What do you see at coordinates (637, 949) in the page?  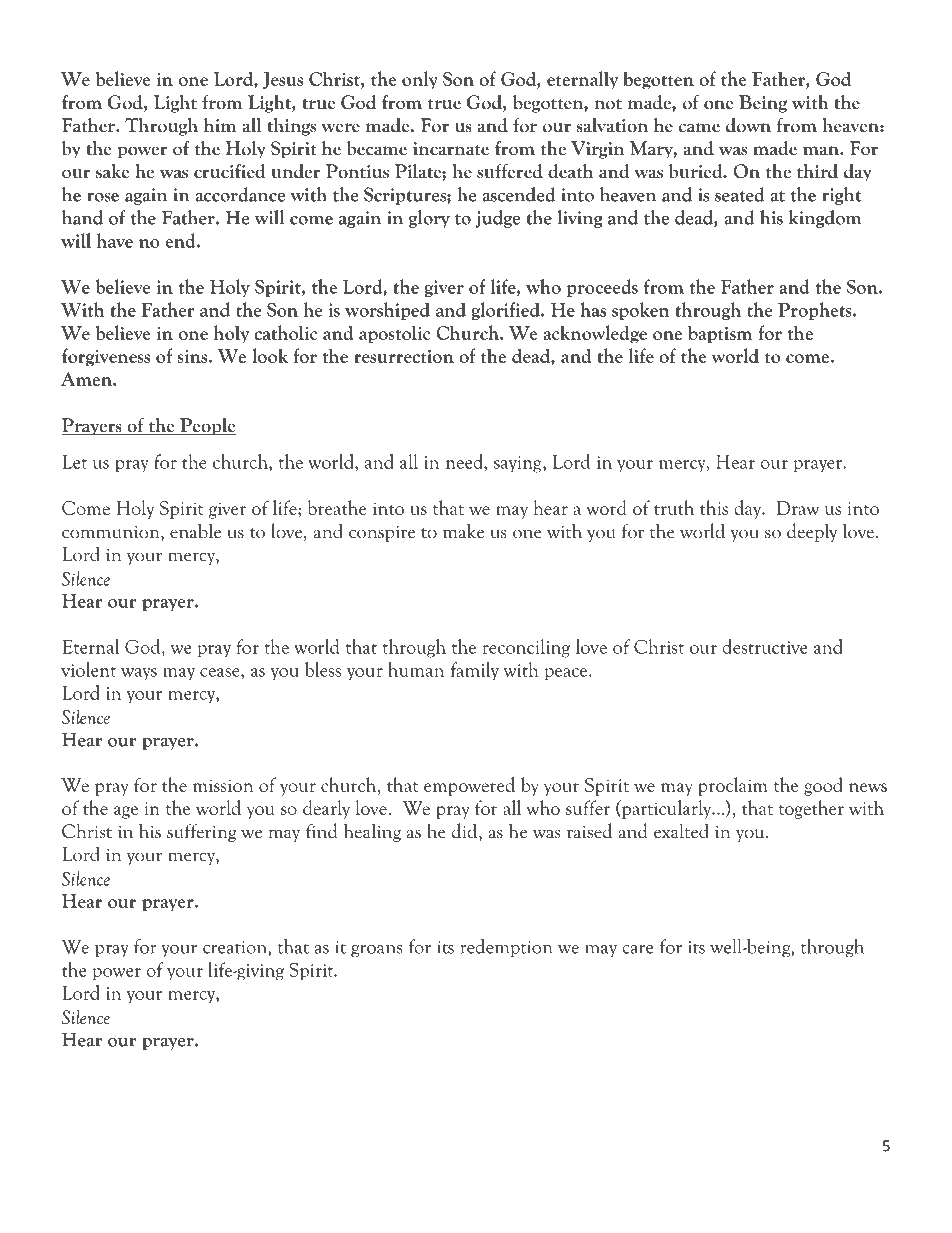 I see `care` at bounding box center [637, 949].
